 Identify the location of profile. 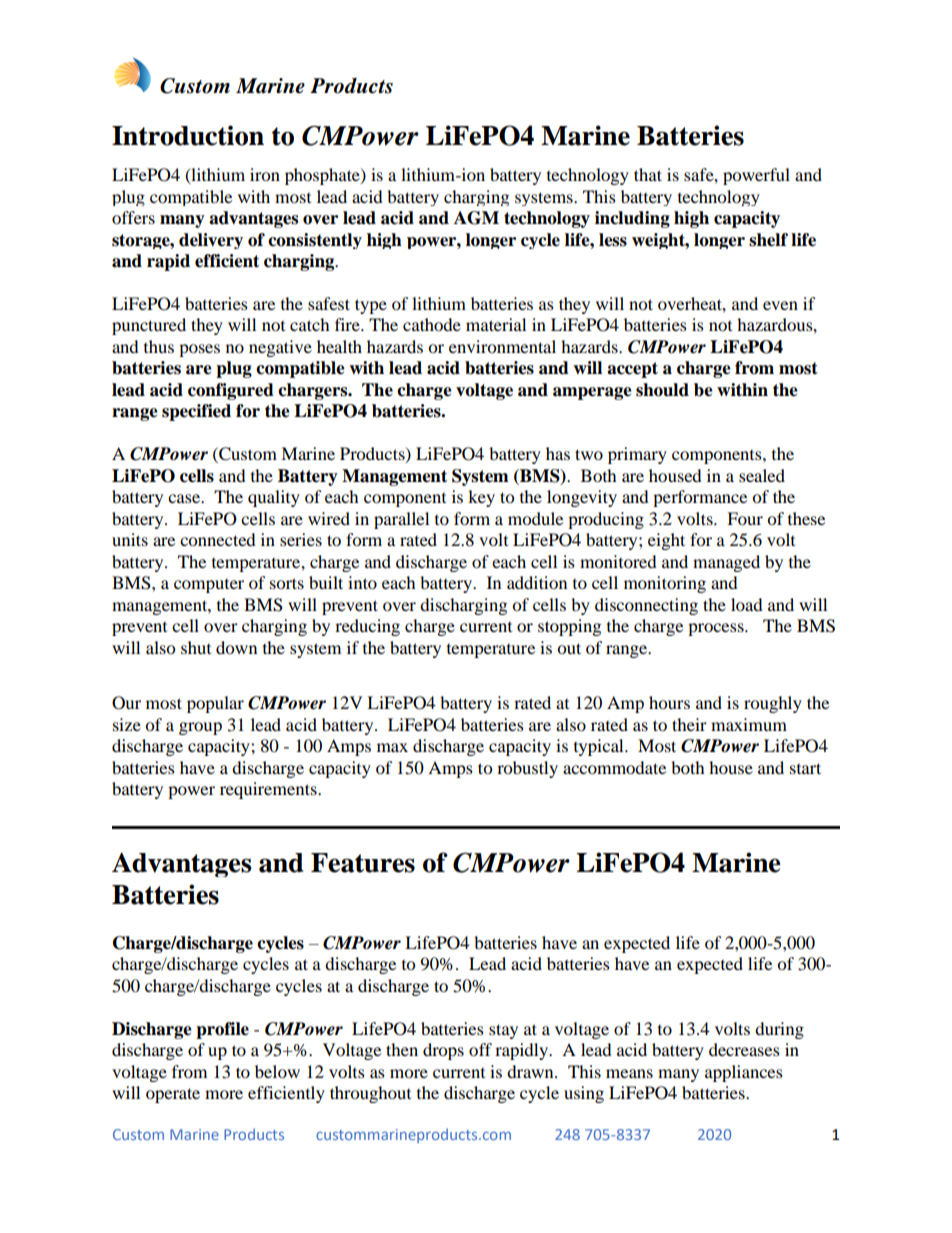
(222, 1030).
